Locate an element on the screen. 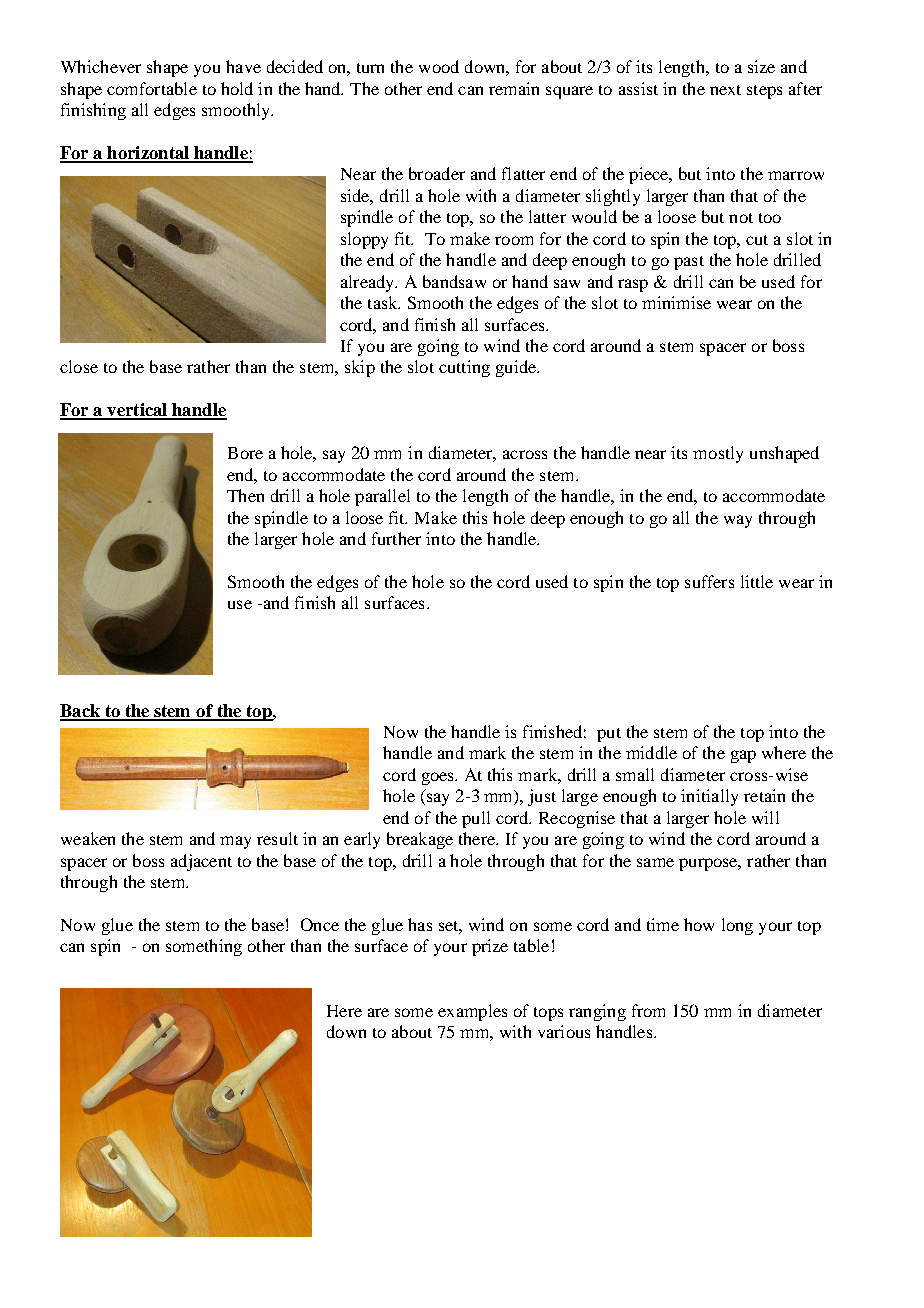 This screenshot has width=924, height=1308. wood is located at coordinates (439, 66).
